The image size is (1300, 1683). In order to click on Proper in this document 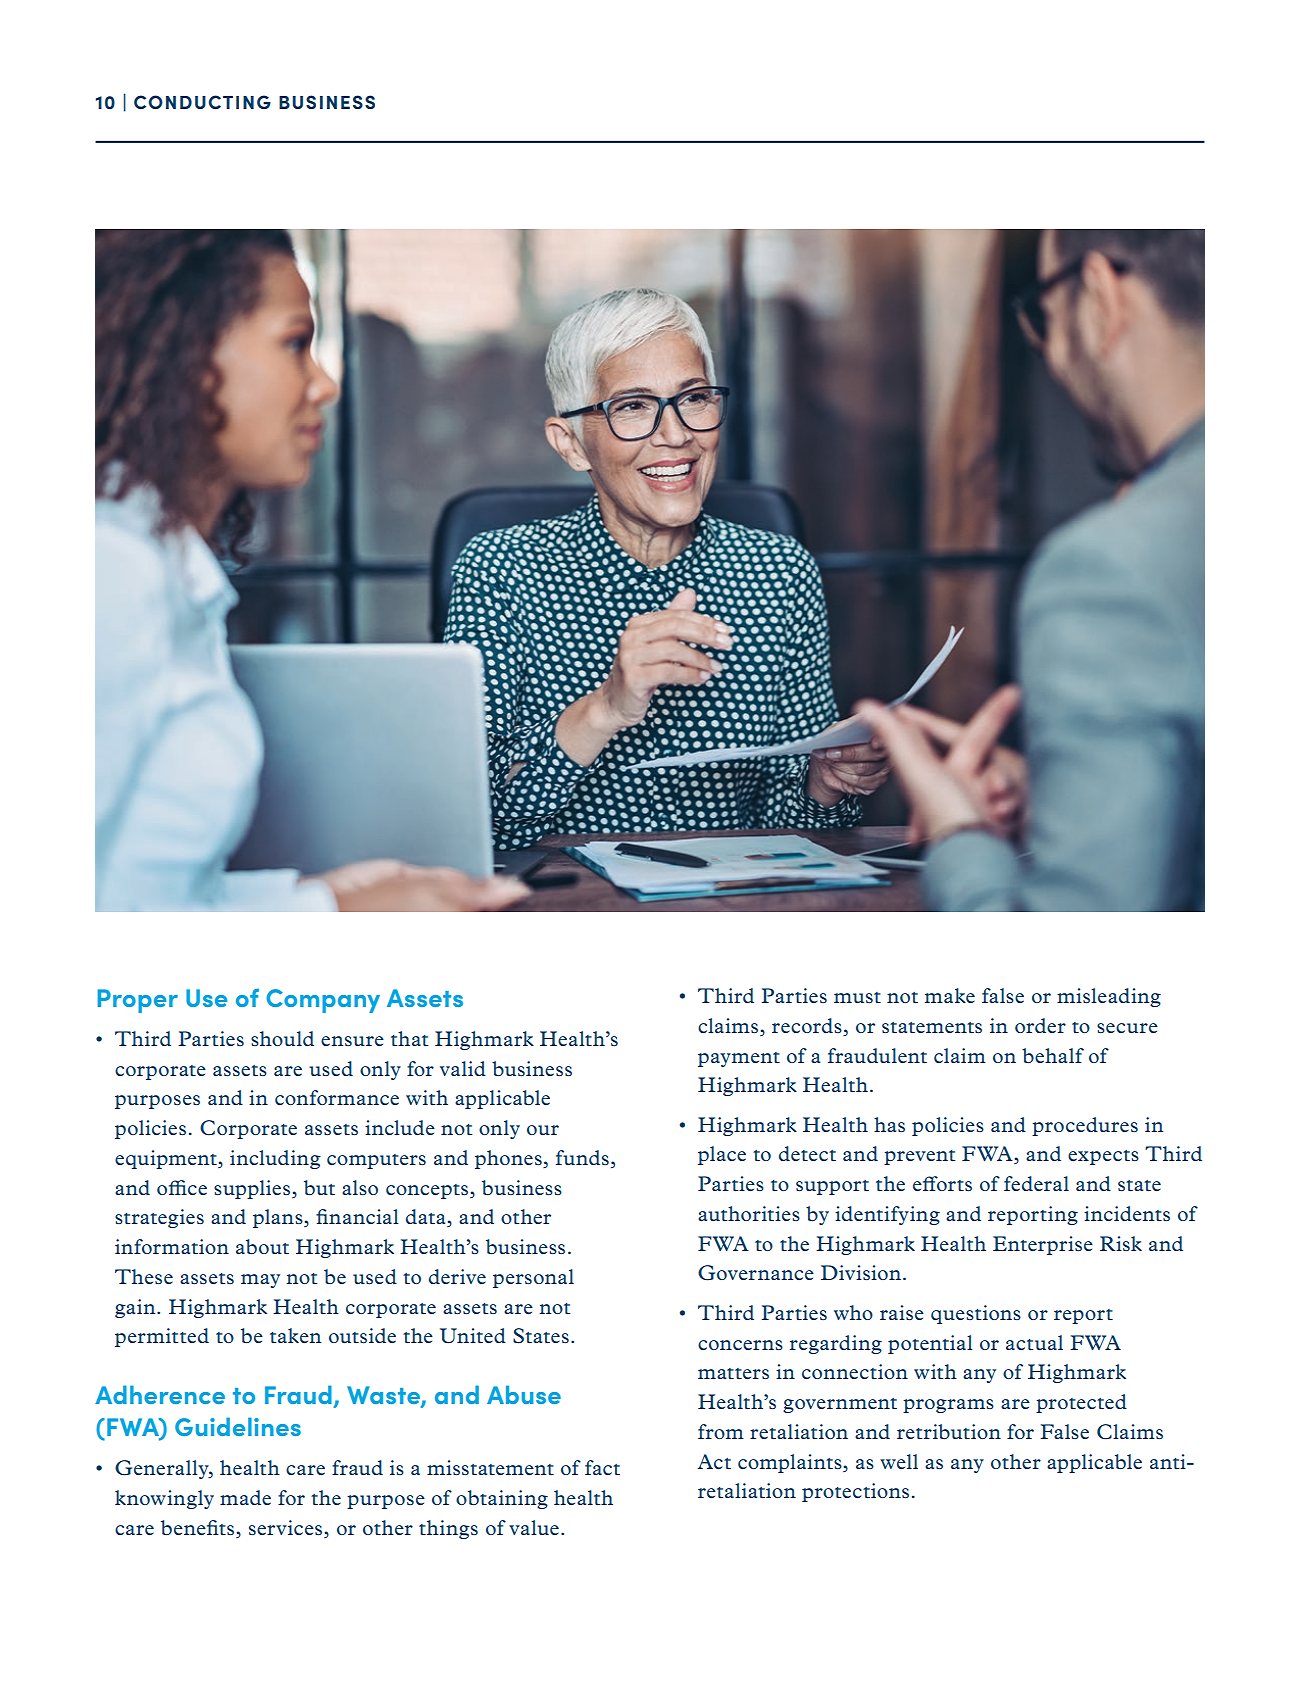, I will do `click(138, 1001)`.
